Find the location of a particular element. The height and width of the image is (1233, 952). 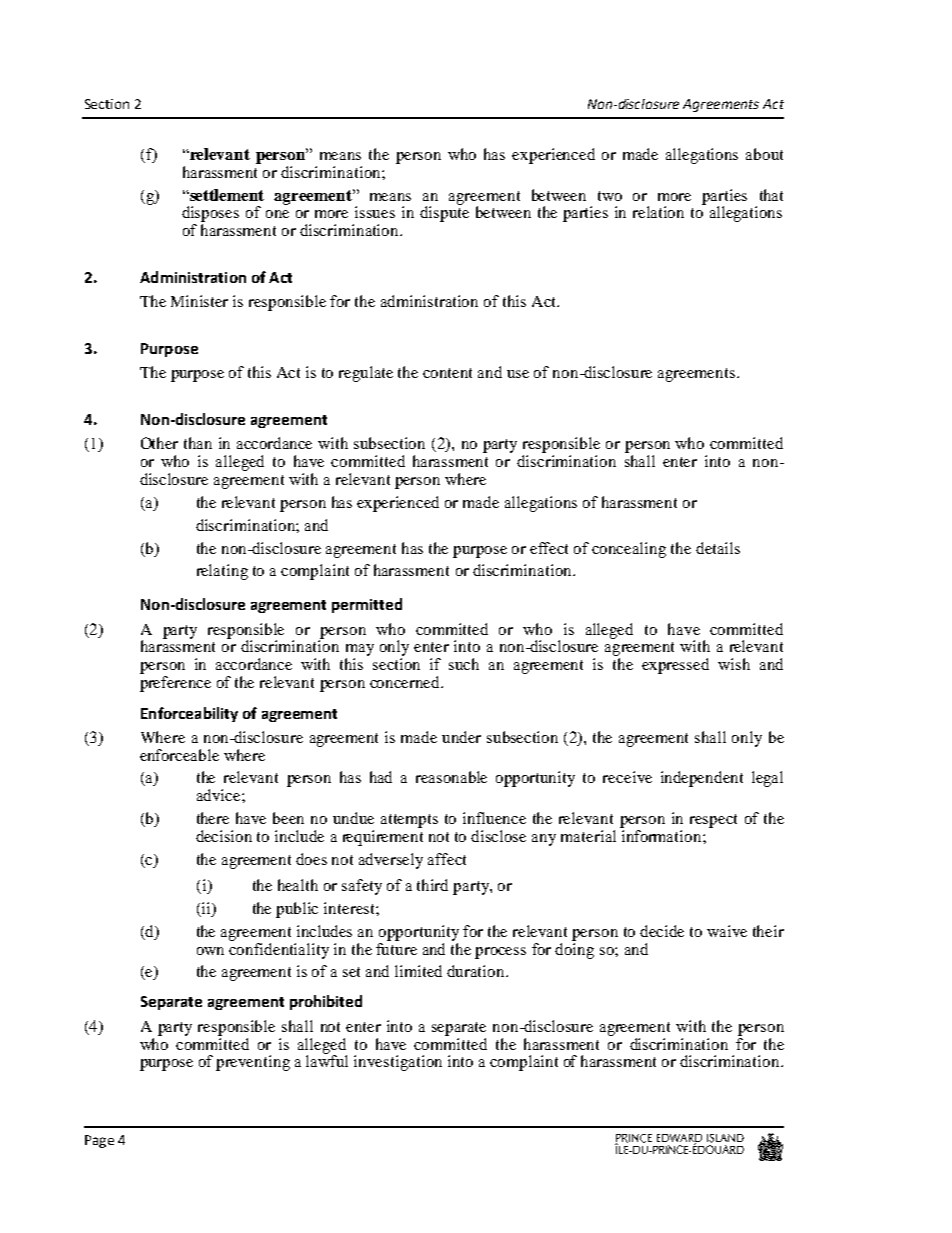

details is located at coordinates (718, 548).
